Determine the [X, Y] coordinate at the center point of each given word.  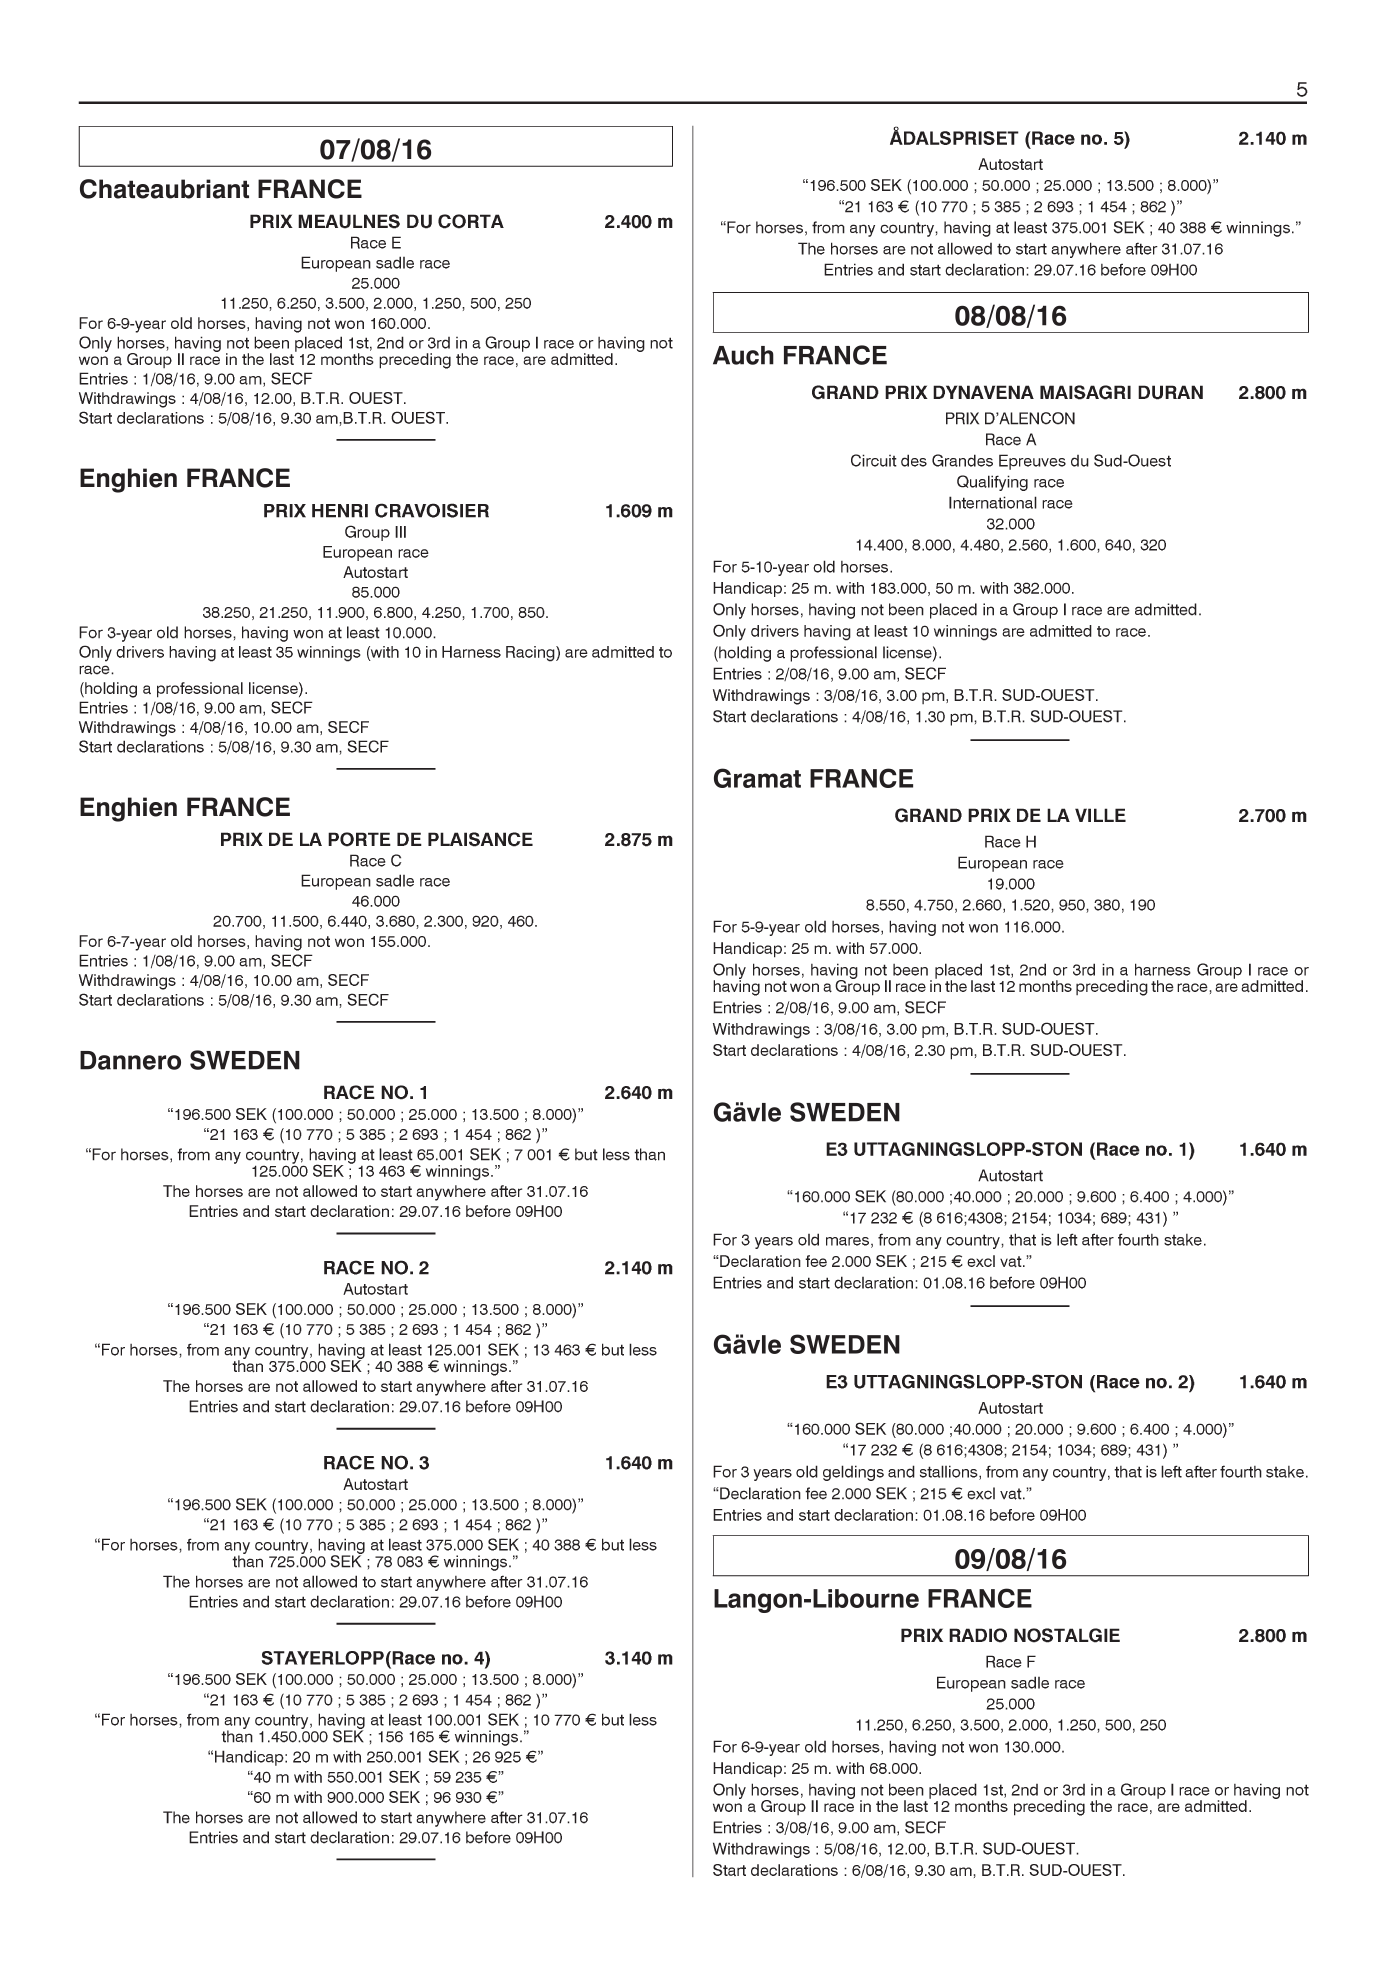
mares [847, 1241]
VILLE [1100, 815]
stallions [950, 1472]
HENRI [340, 511]
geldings [853, 1473]
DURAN [1170, 392]
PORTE [359, 839]
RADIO [978, 1635]
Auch [743, 355]
